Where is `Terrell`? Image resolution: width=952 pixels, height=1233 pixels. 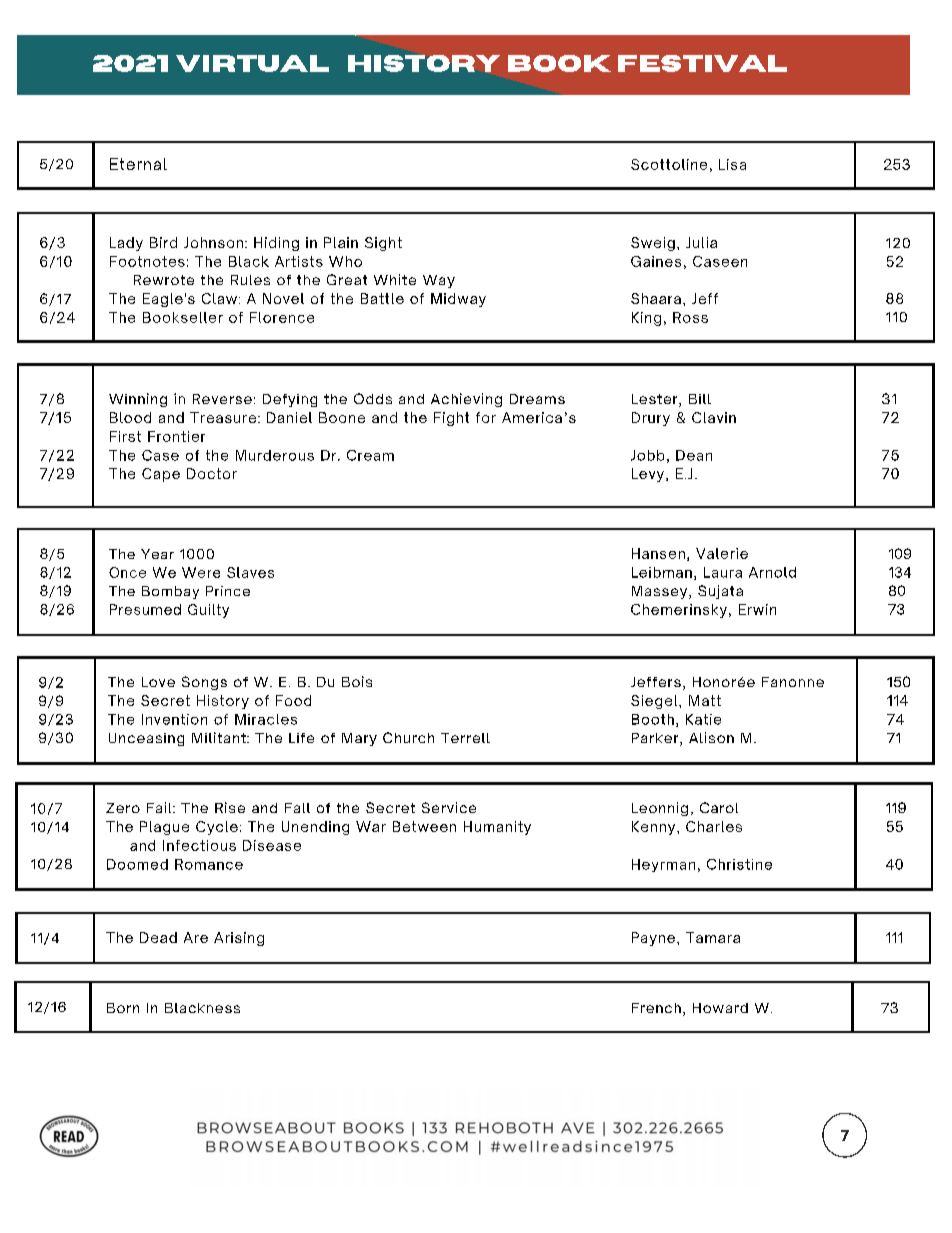 Terrell is located at coordinates (465, 738).
